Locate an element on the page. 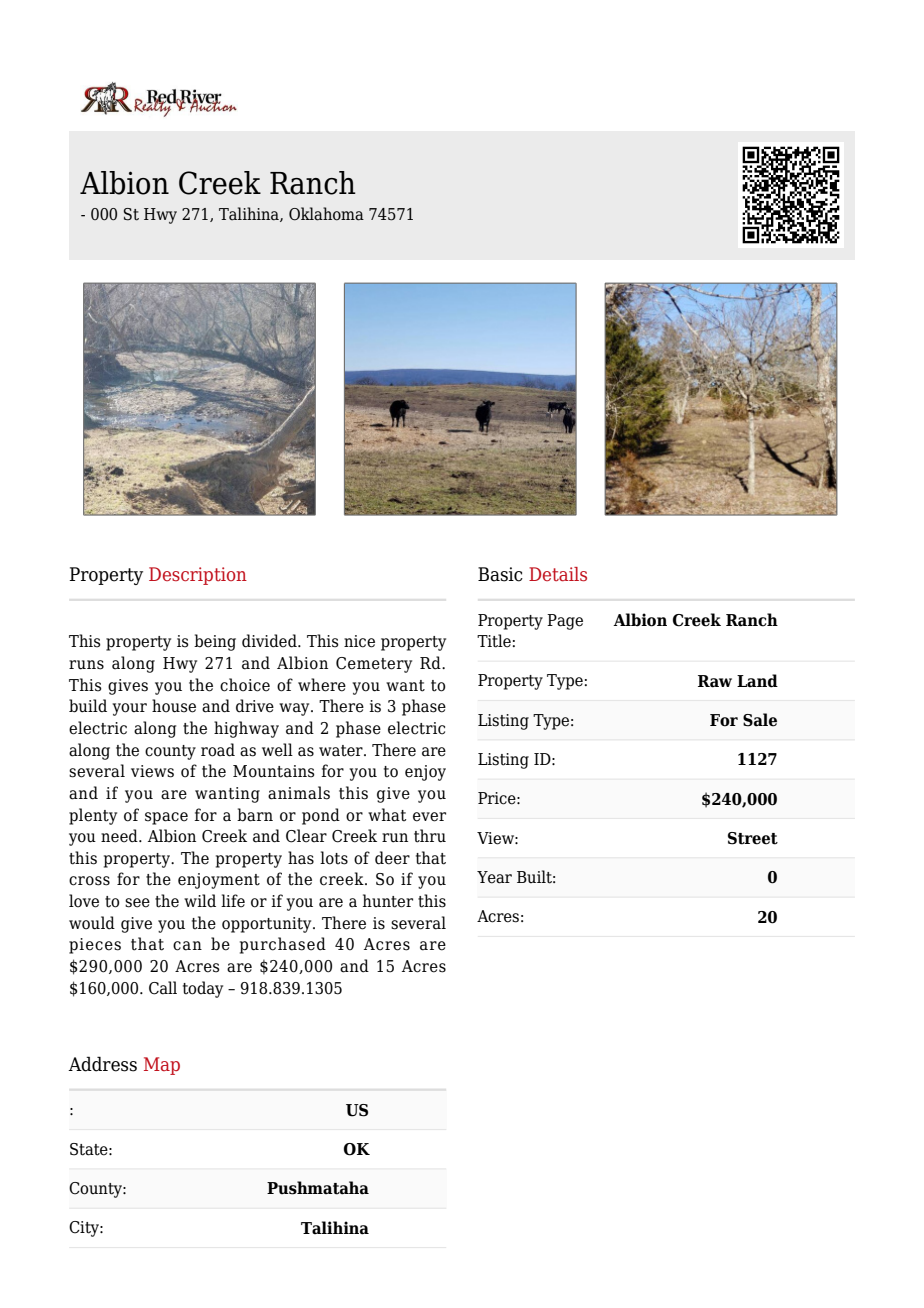 This document has width=924, height=1308. Oklahoma is located at coordinates (326, 214).
